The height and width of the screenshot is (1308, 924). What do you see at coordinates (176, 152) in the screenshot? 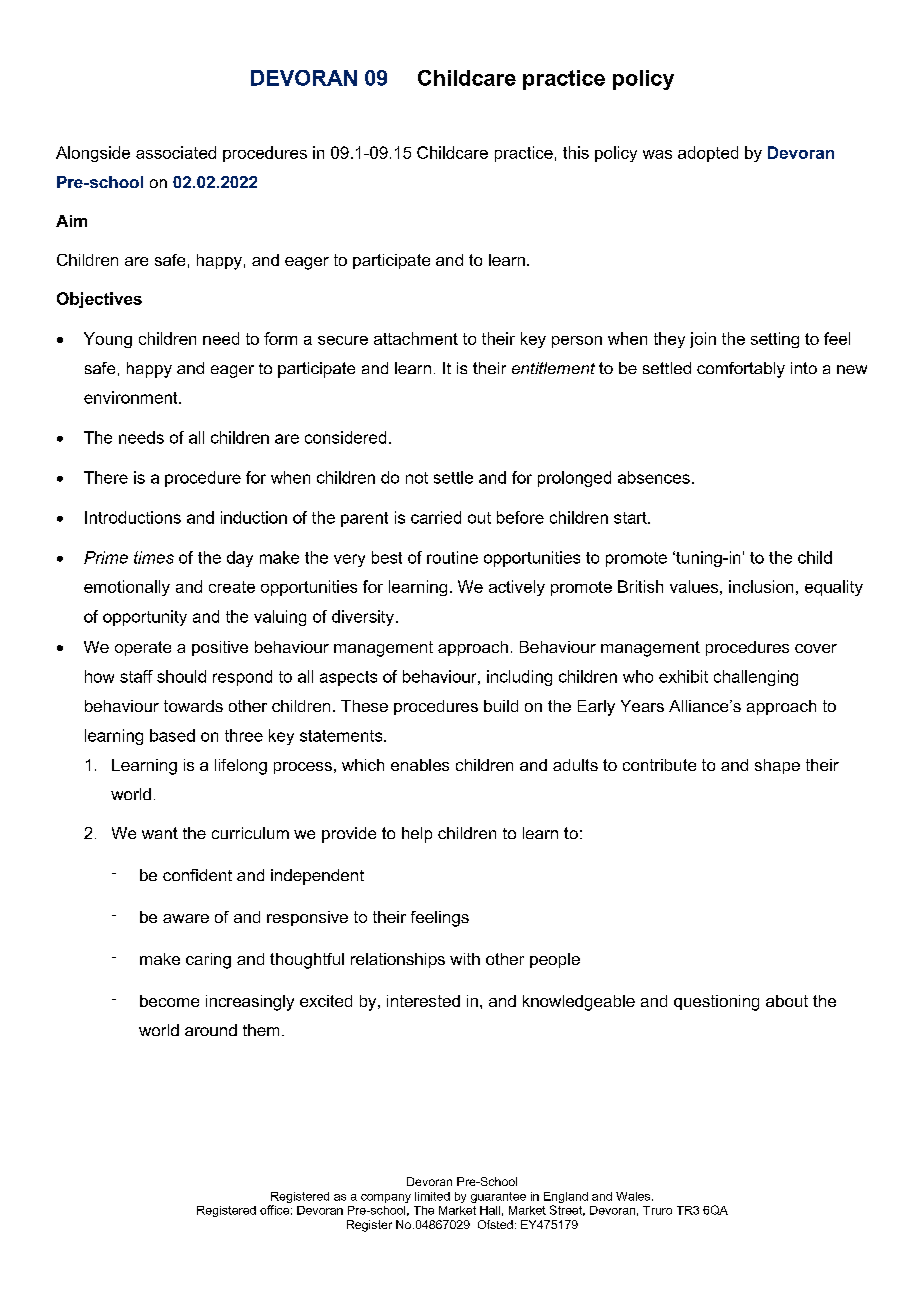
I see `associated` at bounding box center [176, 152].
